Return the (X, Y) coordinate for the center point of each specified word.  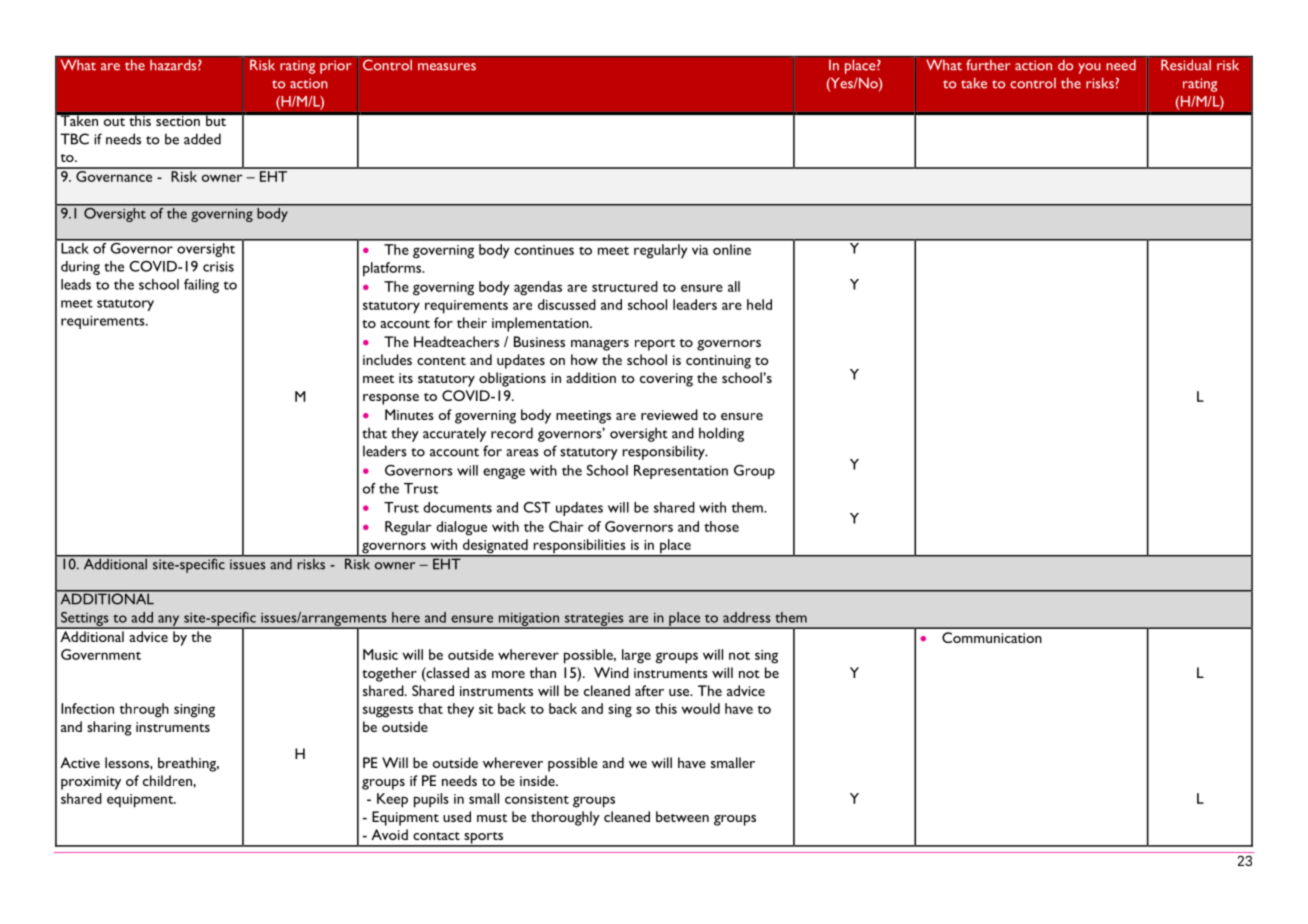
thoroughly (565, 818)
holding (721, 434)
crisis (218, 266)
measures (447, 67)
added (202, 139)
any (169, 621)
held (759, 304)
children (168, 780)
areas (522, 453)
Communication (992, 637)
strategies (594, 620)
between (682, 816)
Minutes (409, 414)
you (1089, 68)
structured (625, 286)
